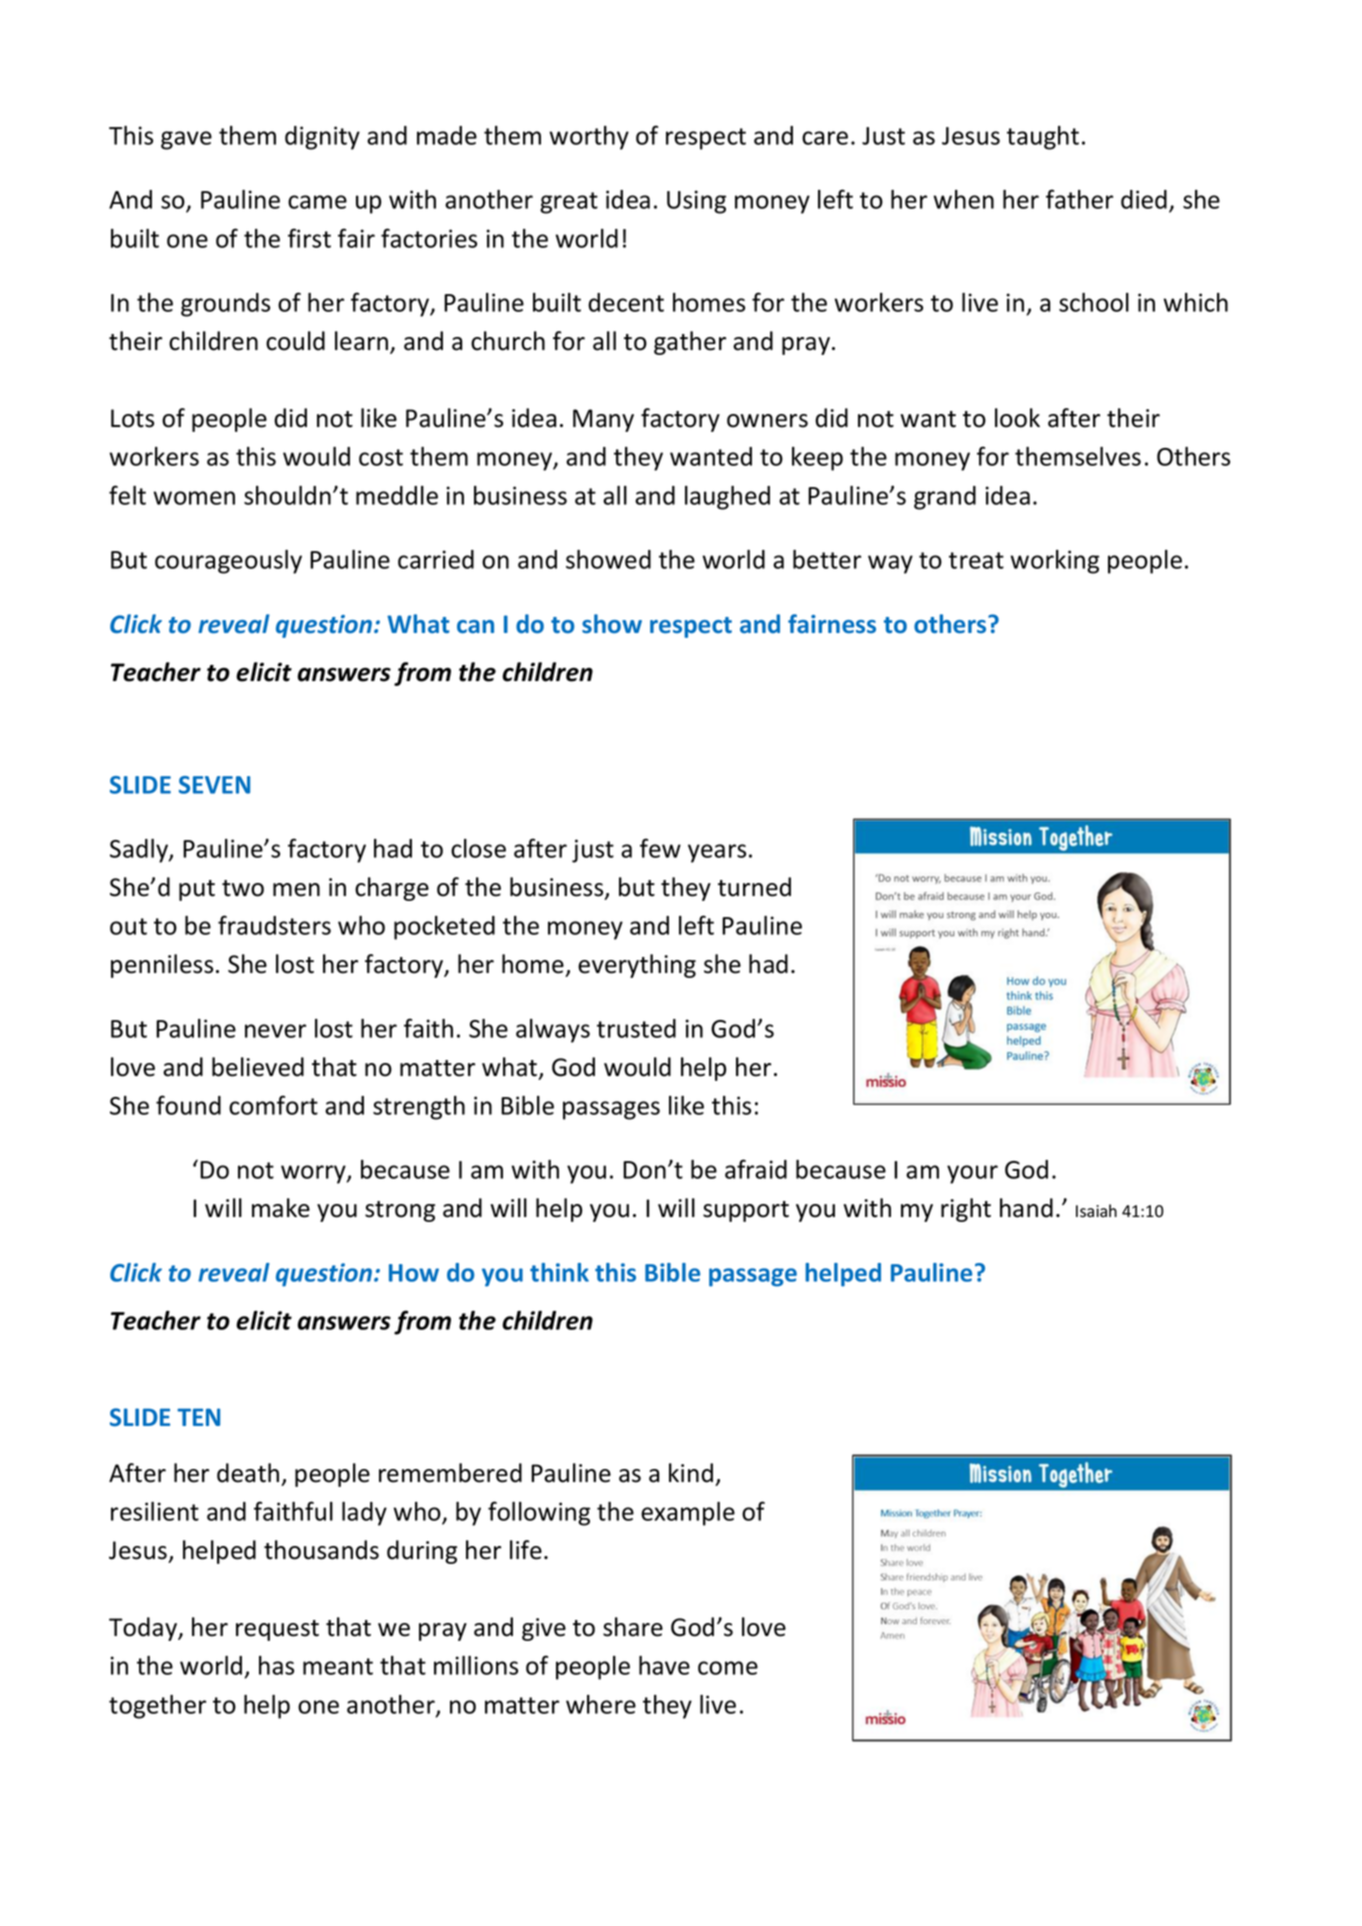 The width and height of the image is (1362, 1926). Describe the element at coordinates (728, 1668) in the image. I see `come` at that location.
